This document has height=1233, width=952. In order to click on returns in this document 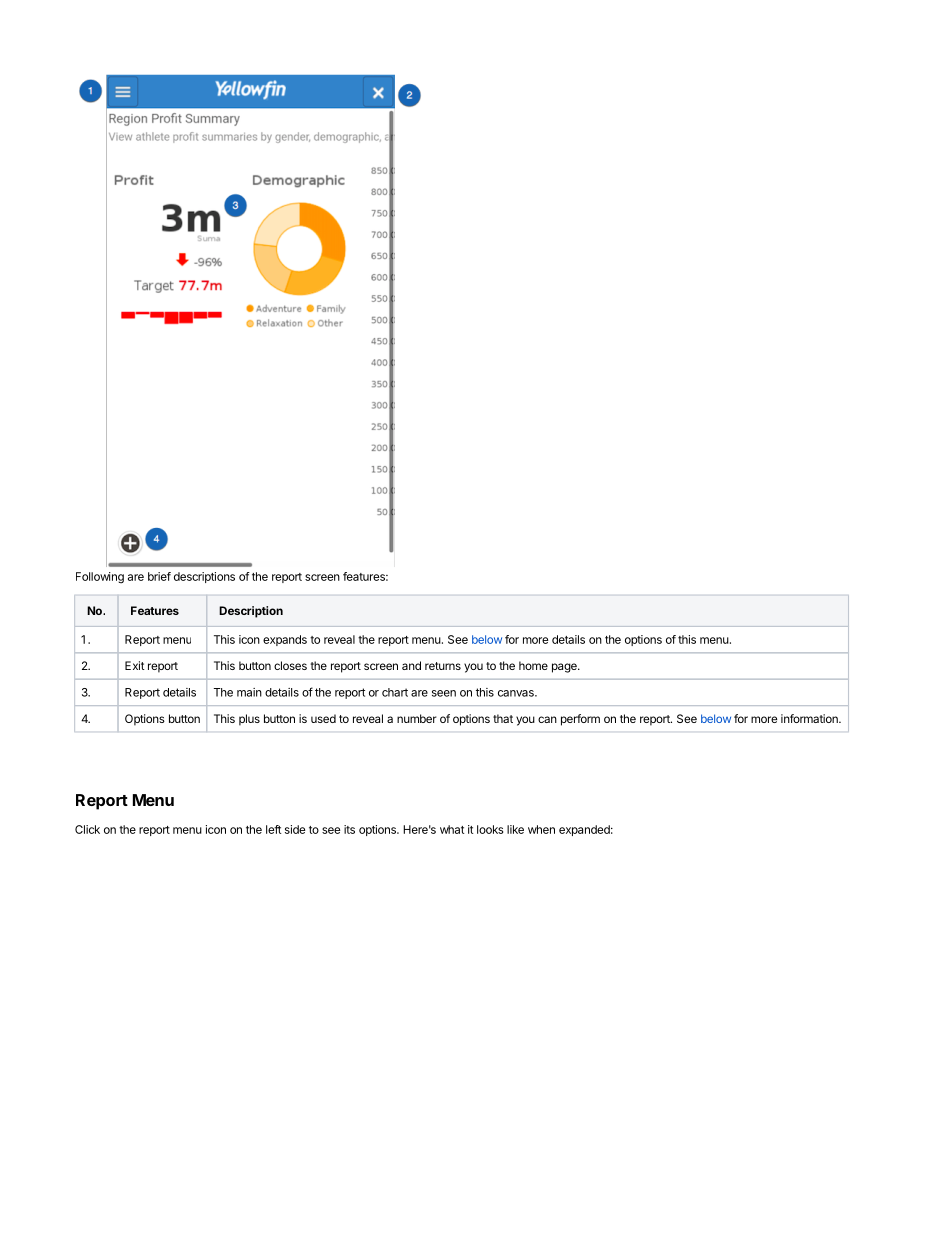, I will do `click(443, 666)`.
